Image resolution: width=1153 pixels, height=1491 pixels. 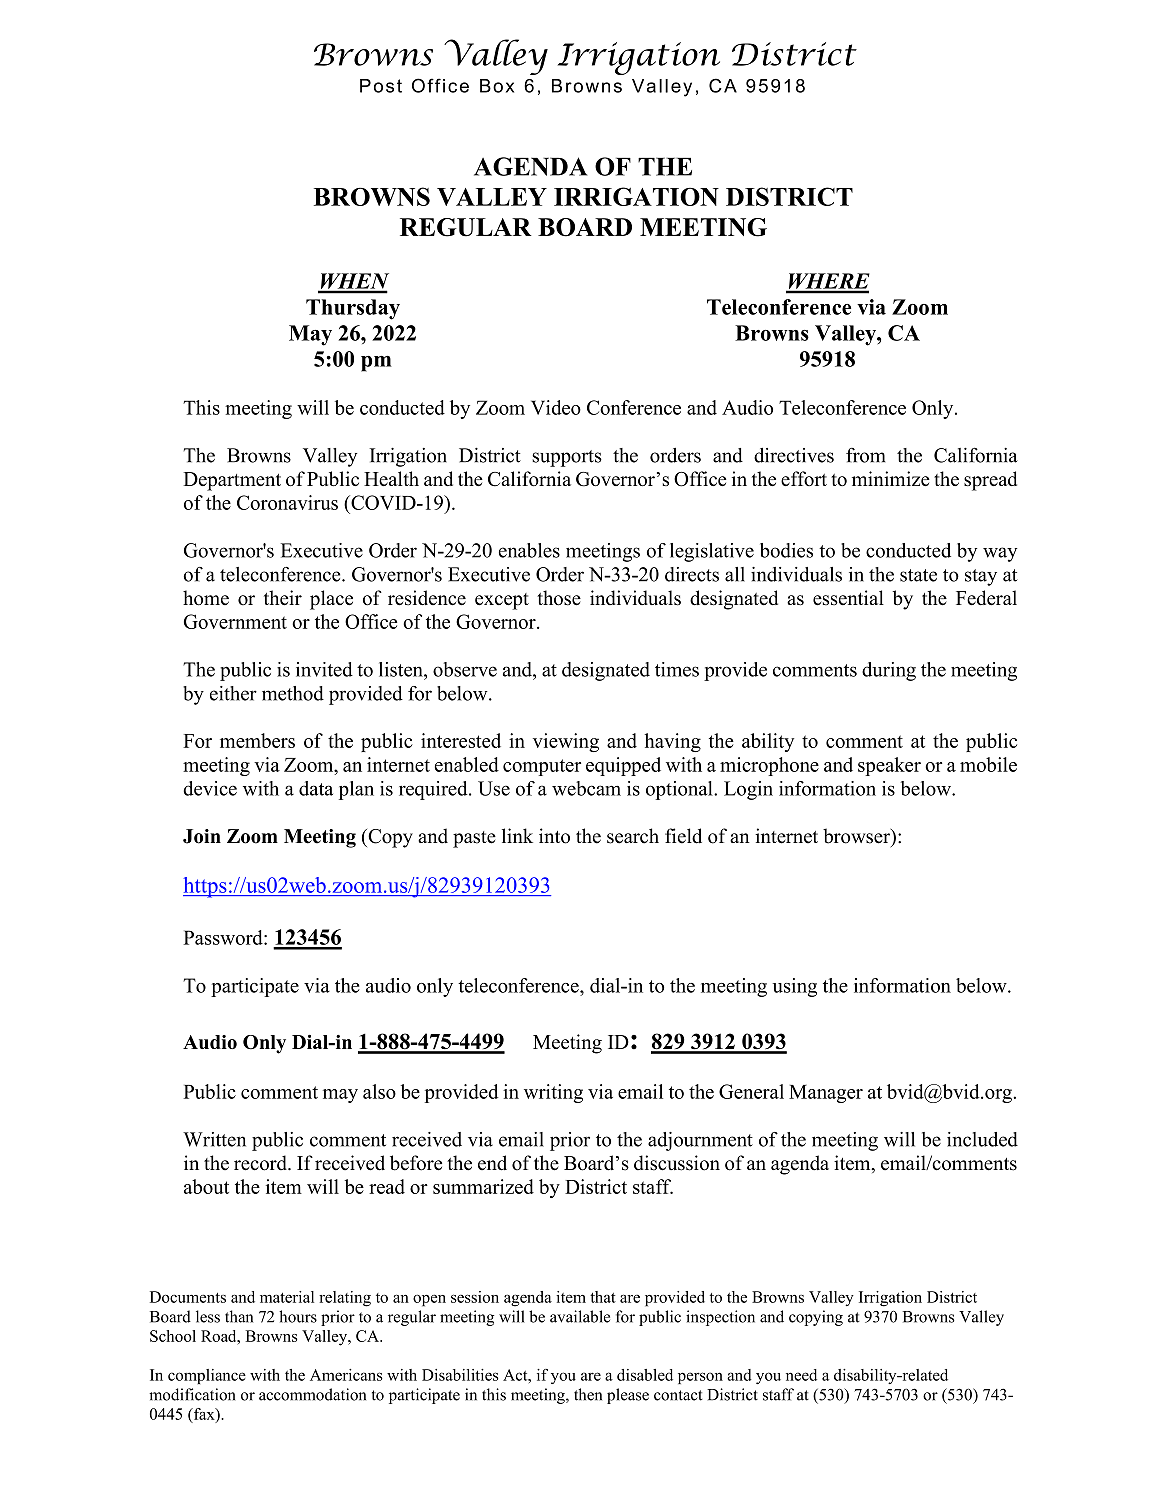 What do you see at coordinates (889, 766) in the image?
I see `speaker` at bounding box center [889, 766].
